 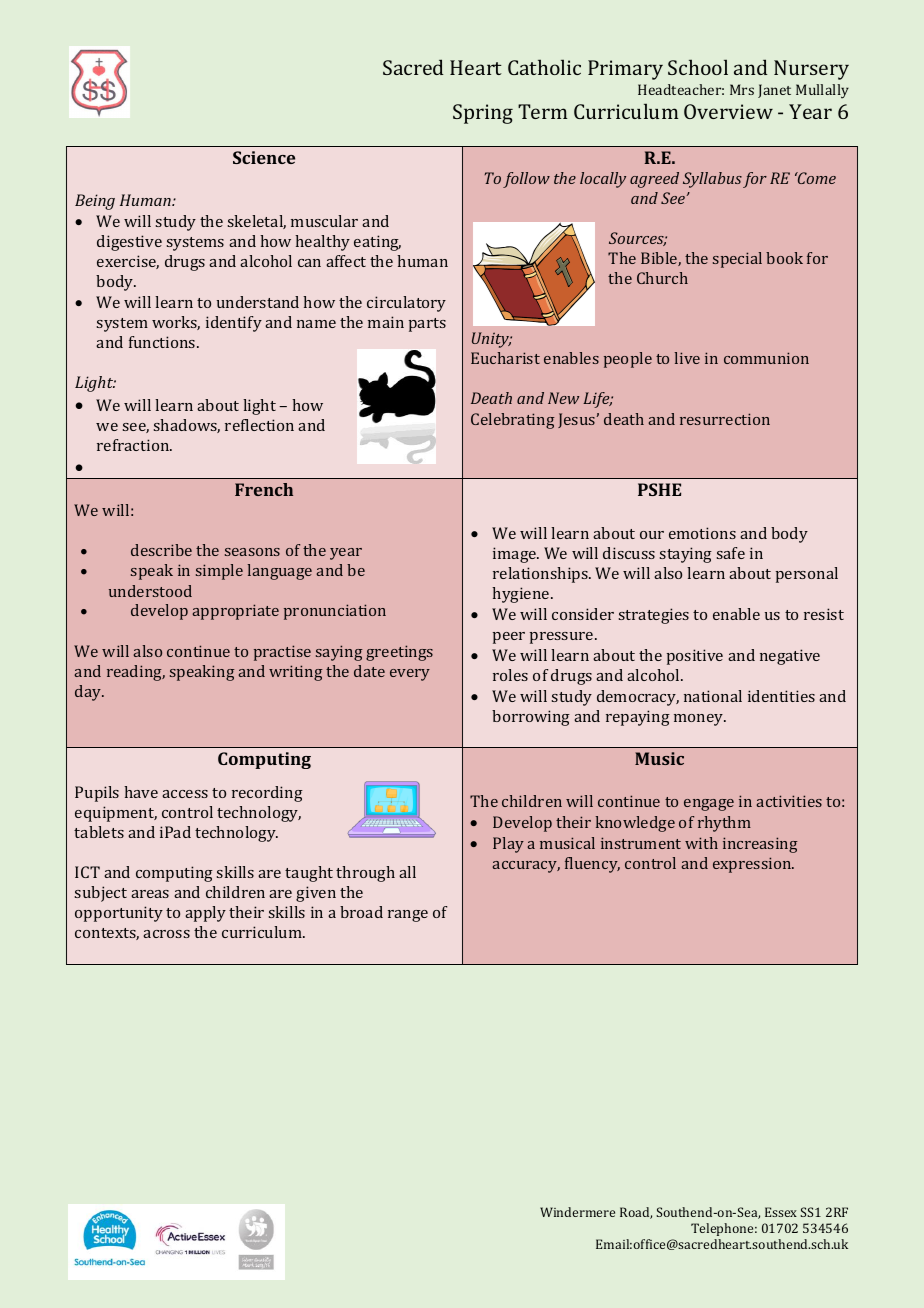 I want to click on refraction, so click(x=134, y=445).
